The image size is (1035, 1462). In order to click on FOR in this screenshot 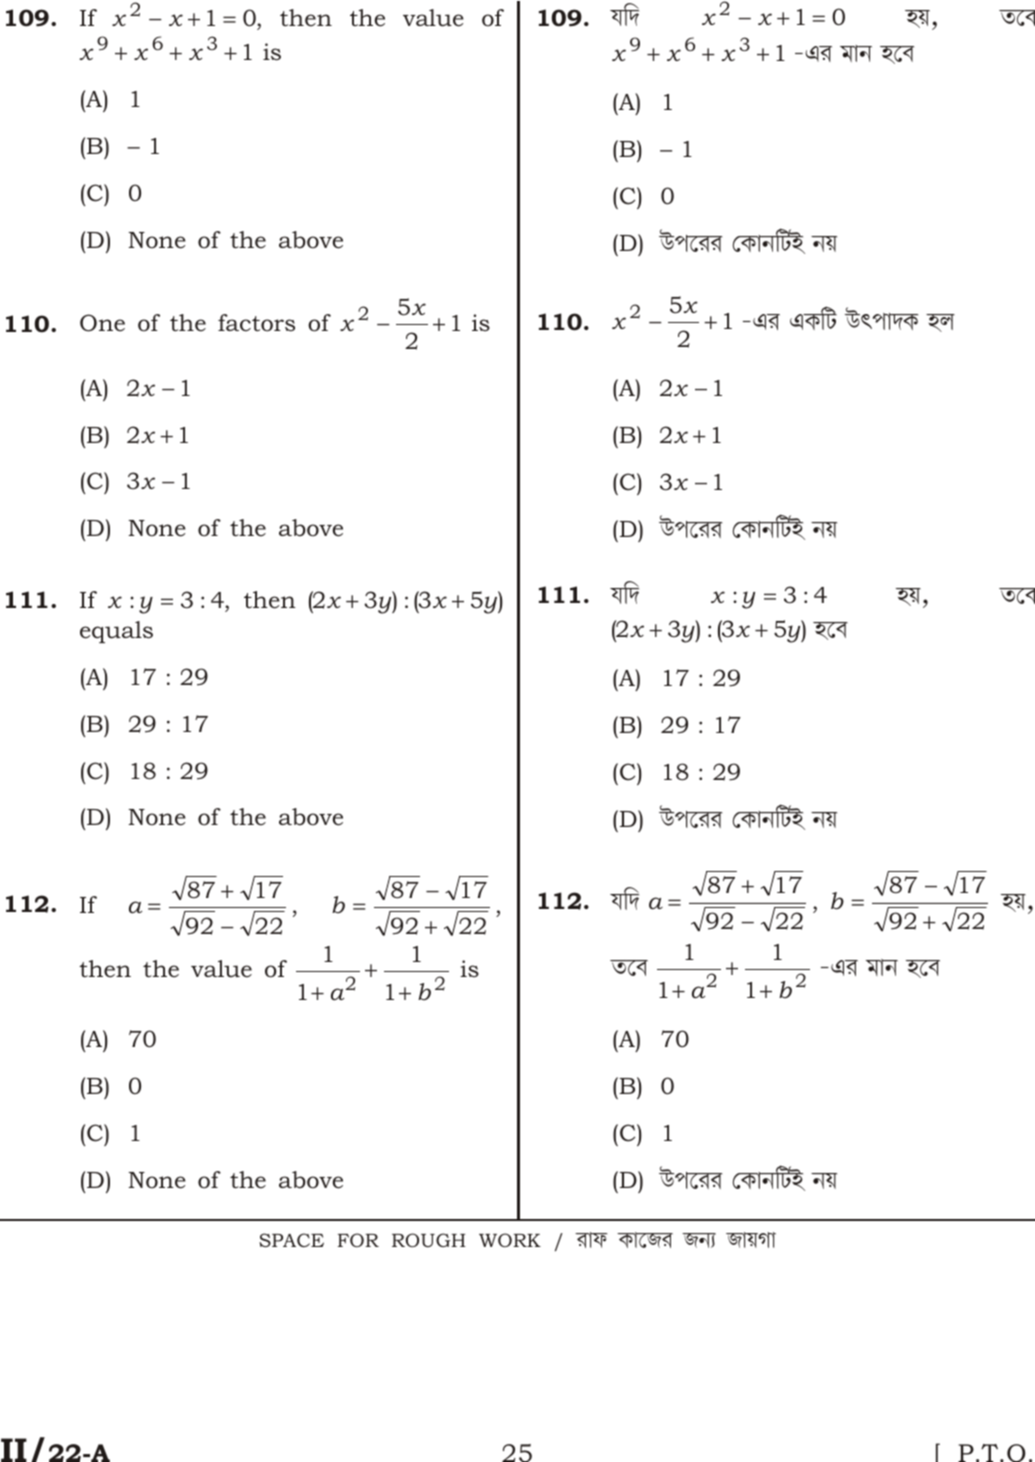, I will do `click(358, 1240)`.
